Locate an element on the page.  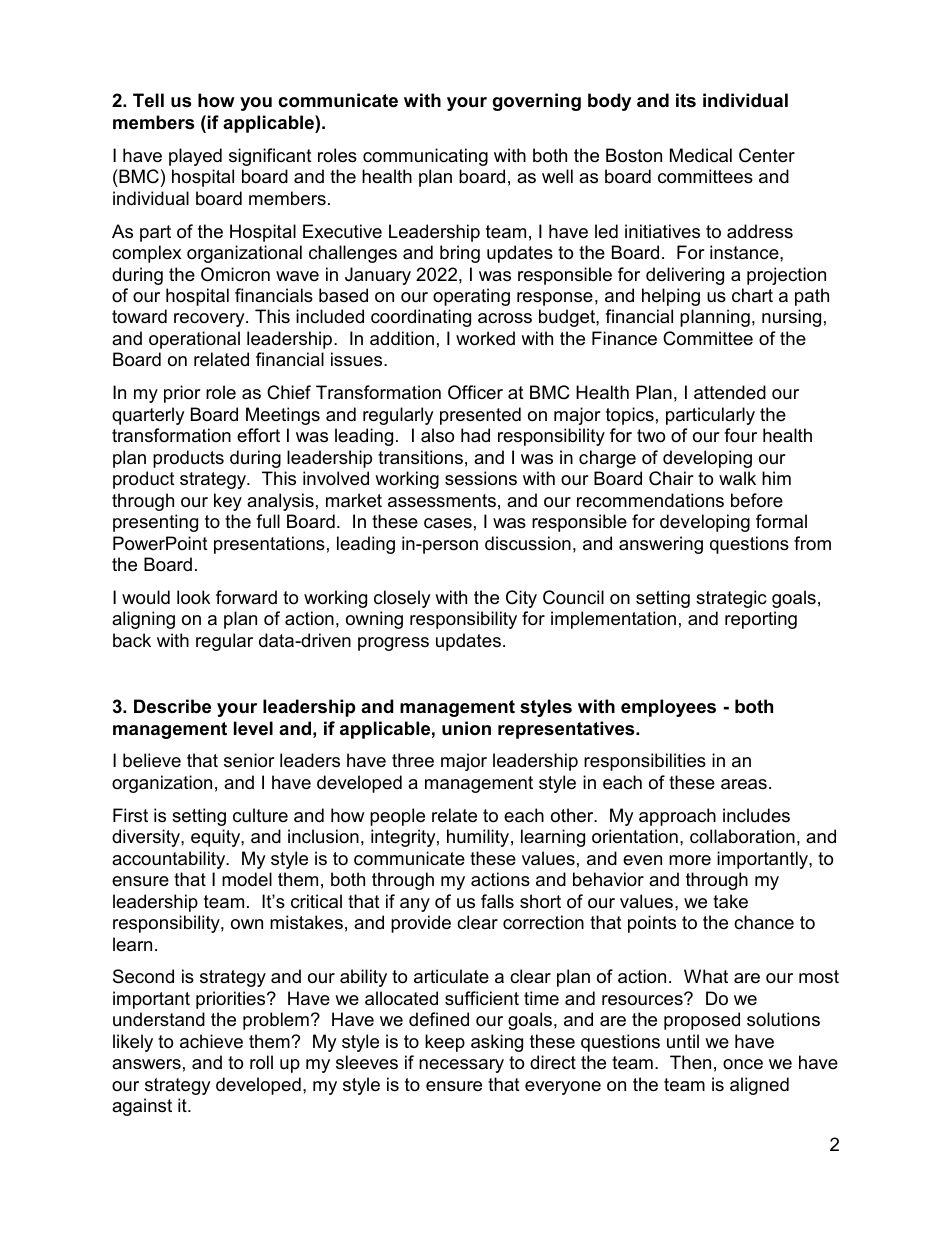
necessary is located at coordinates (461, 1066).
